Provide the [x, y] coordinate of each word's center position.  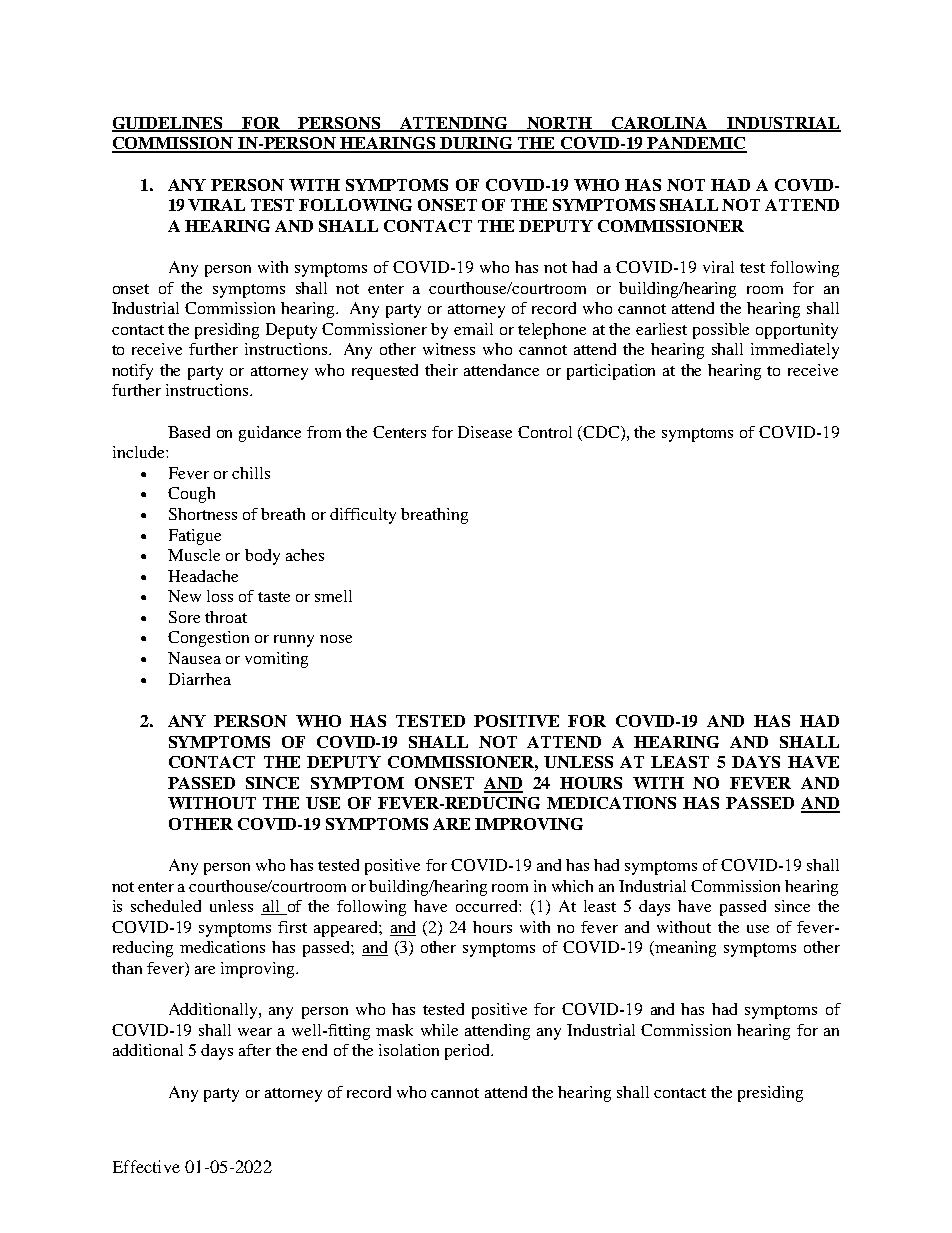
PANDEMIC [696, 144]
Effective [146, 1166]
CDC [602, 432]
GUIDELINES [169, 124]
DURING [476, 144]
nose [336, 639]
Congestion [208, 639]
